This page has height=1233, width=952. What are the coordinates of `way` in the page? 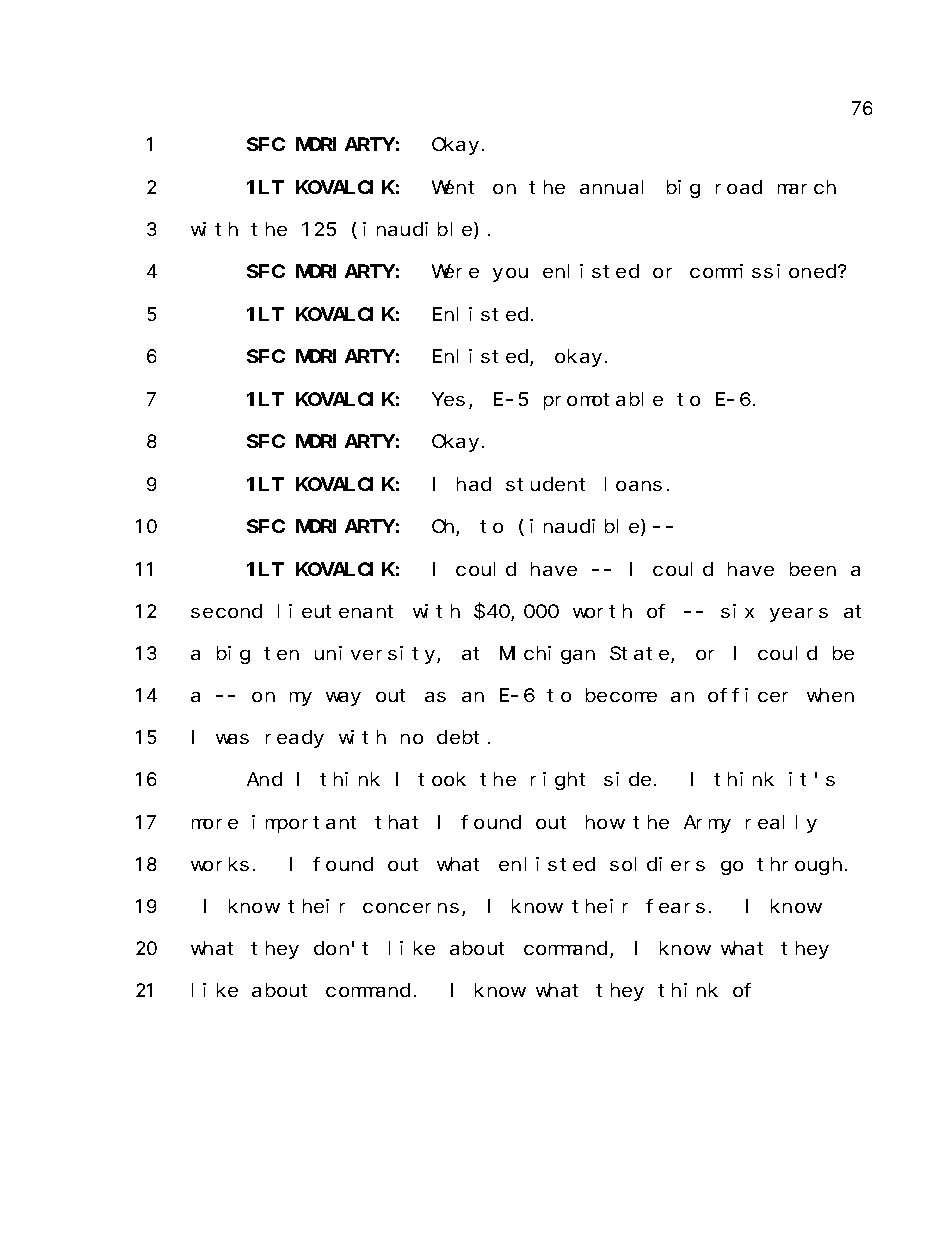 It's located at (343, 699).
